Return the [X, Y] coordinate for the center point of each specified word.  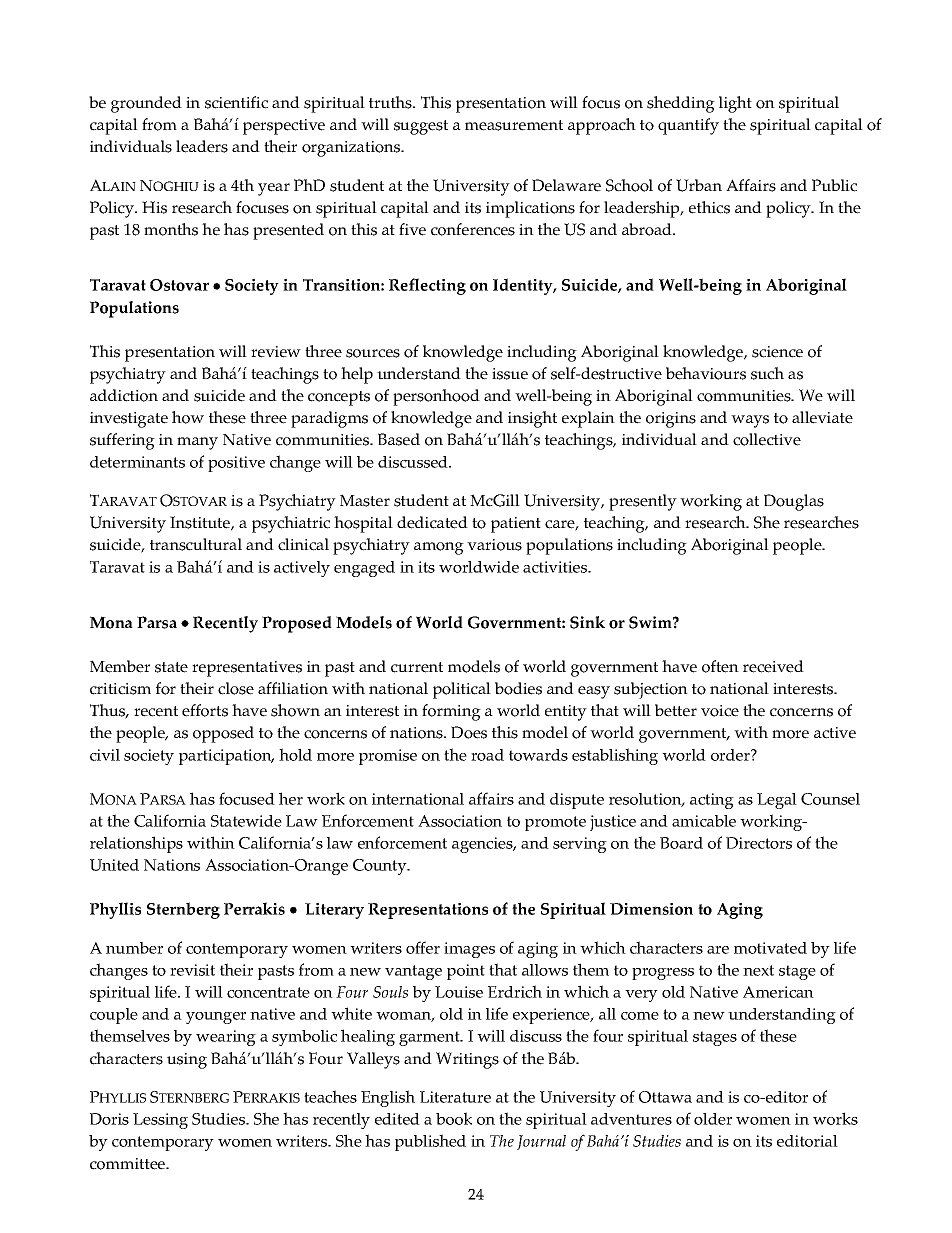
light [735, 104]
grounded [146, 104]
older [713, 1119]
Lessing [160, 1121]
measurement [514, 125]
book [454, 1118]
